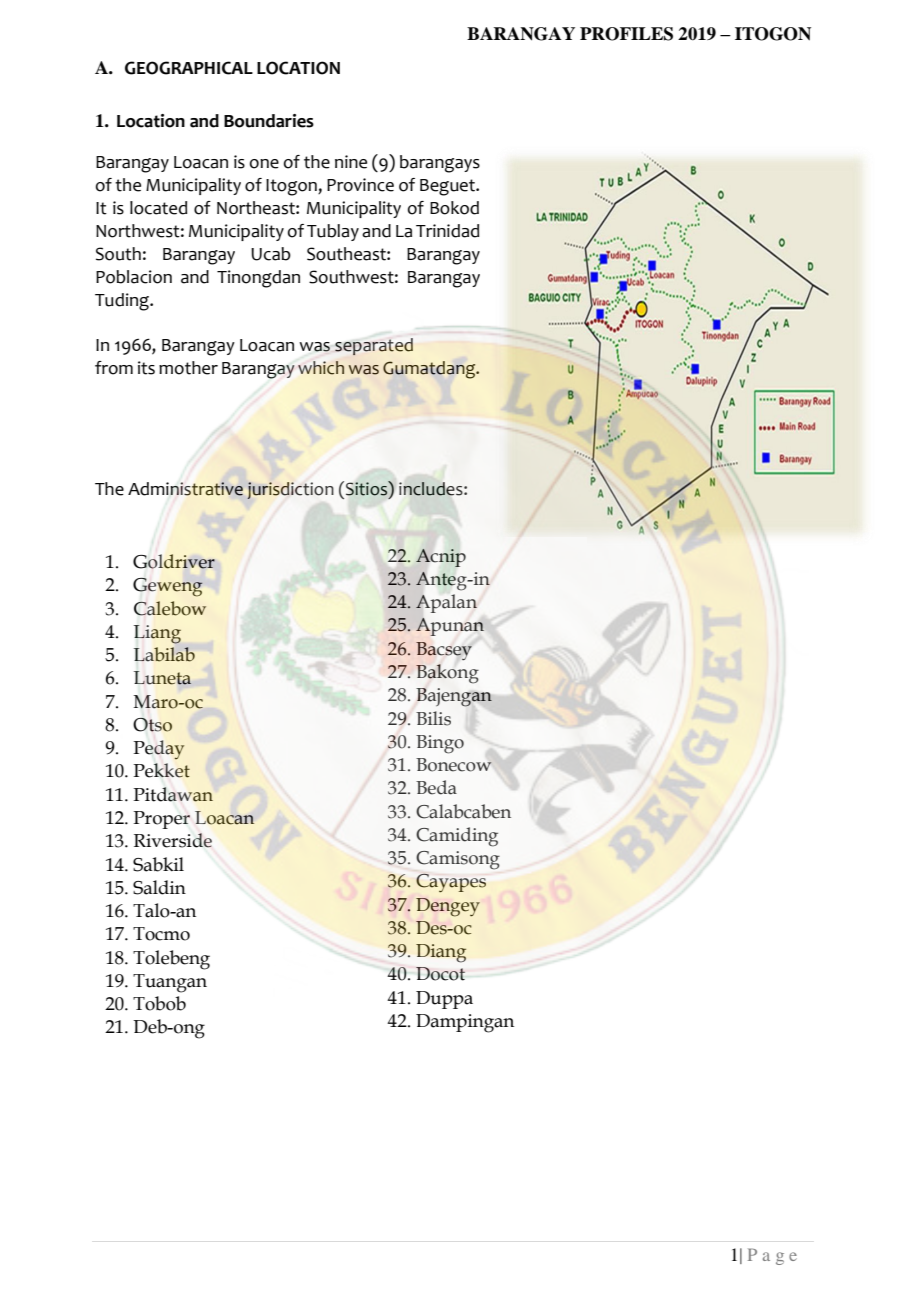 The image size is (924, 1309). Describe the element at coordinates (188, 368) in the screenshot. I see `mother` at that location.
